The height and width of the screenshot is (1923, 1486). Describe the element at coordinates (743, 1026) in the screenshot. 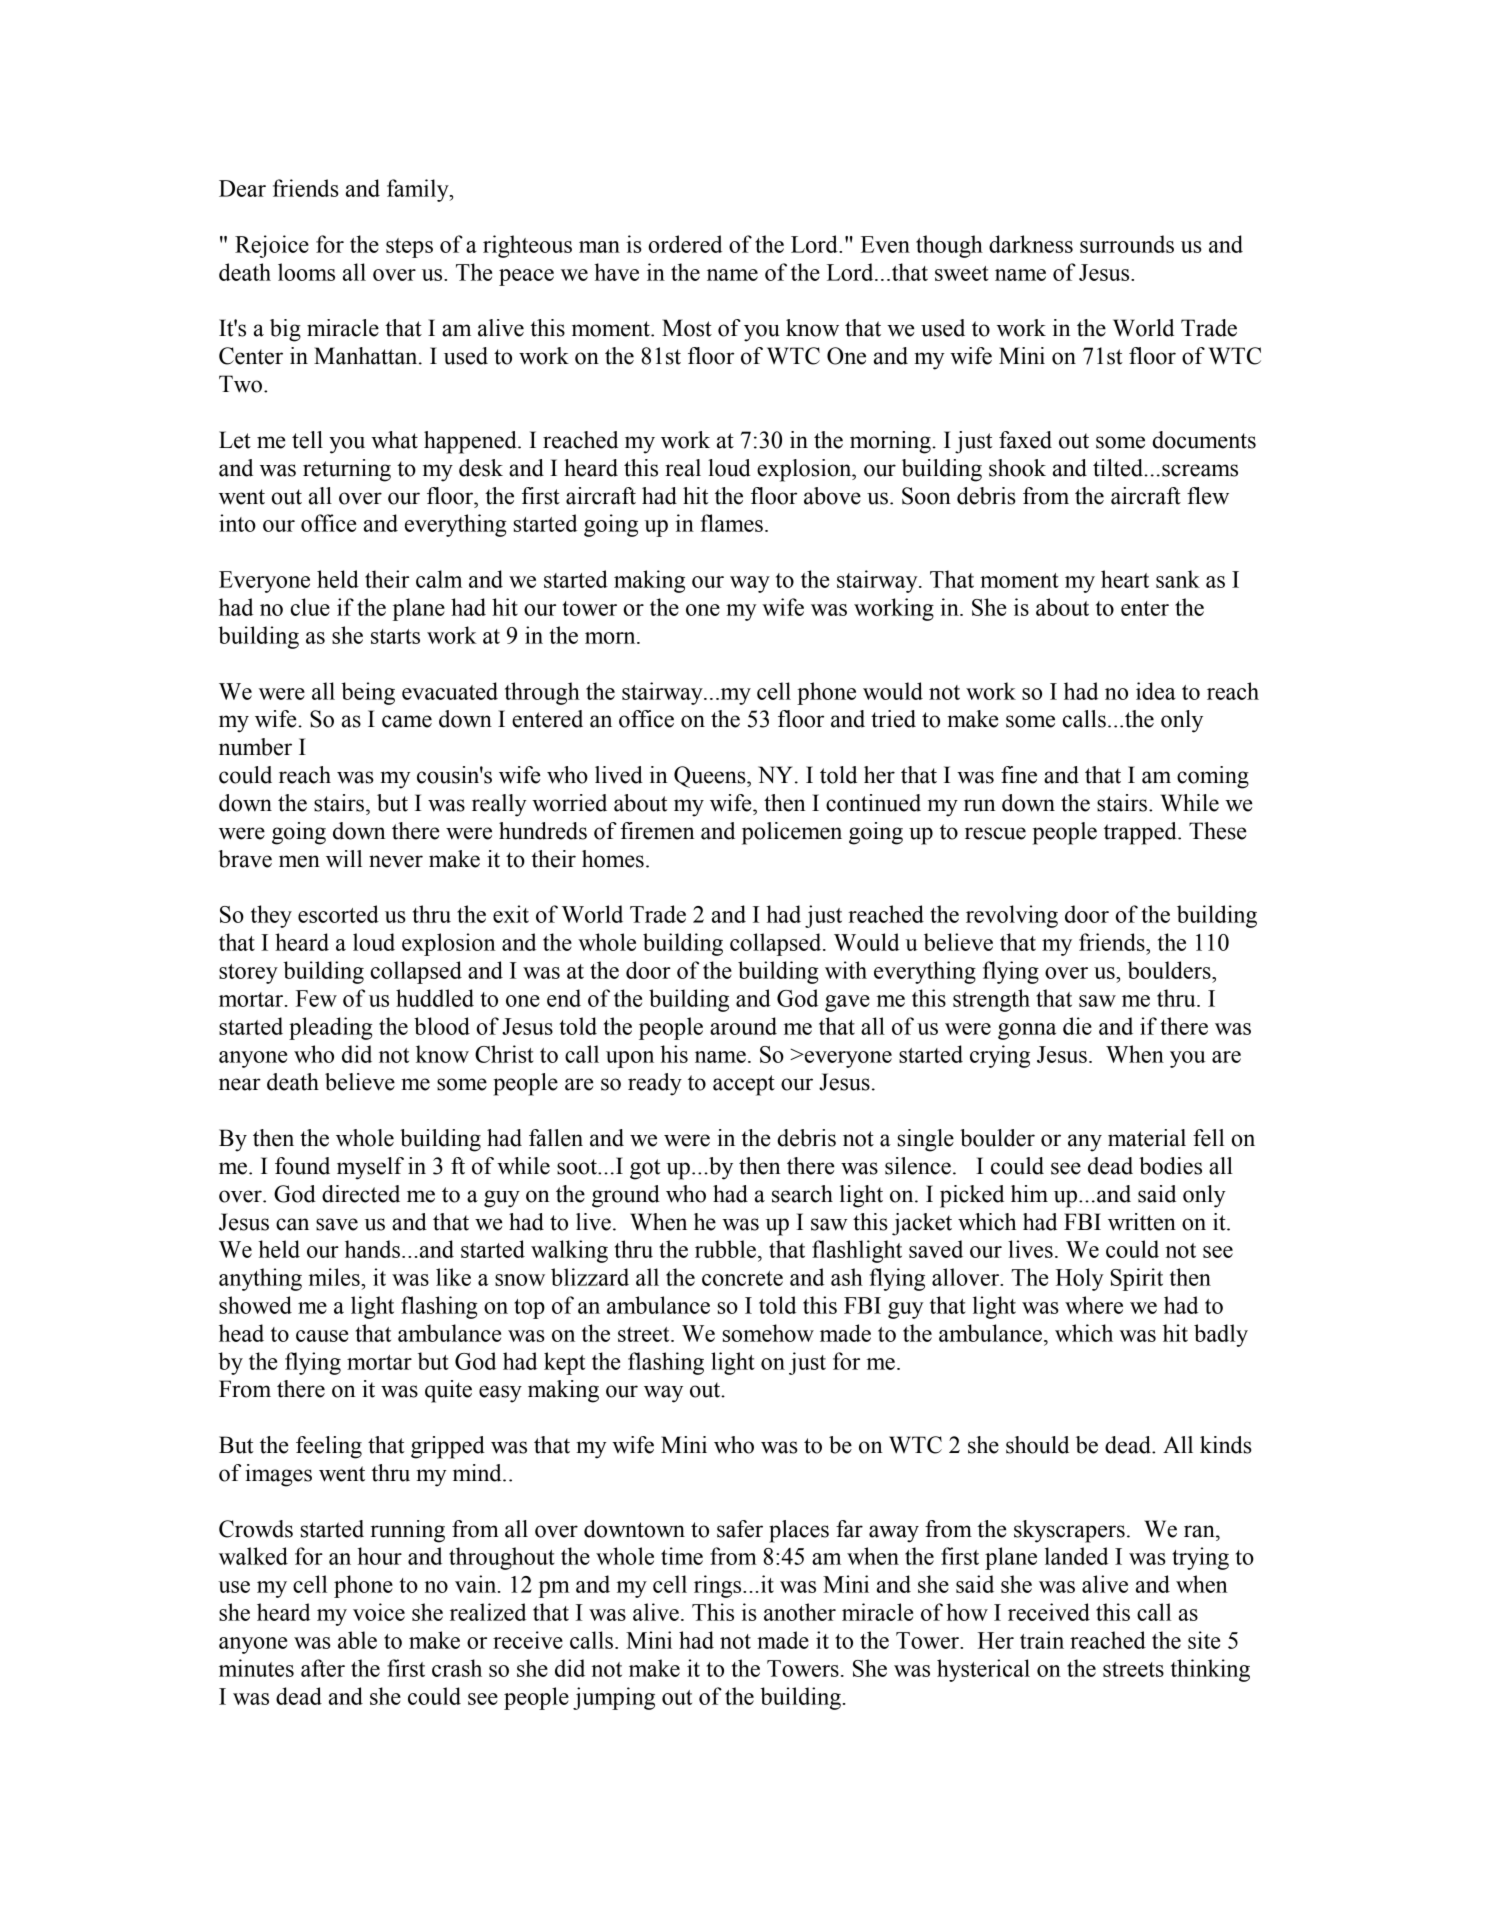

I see `around` at that location.
